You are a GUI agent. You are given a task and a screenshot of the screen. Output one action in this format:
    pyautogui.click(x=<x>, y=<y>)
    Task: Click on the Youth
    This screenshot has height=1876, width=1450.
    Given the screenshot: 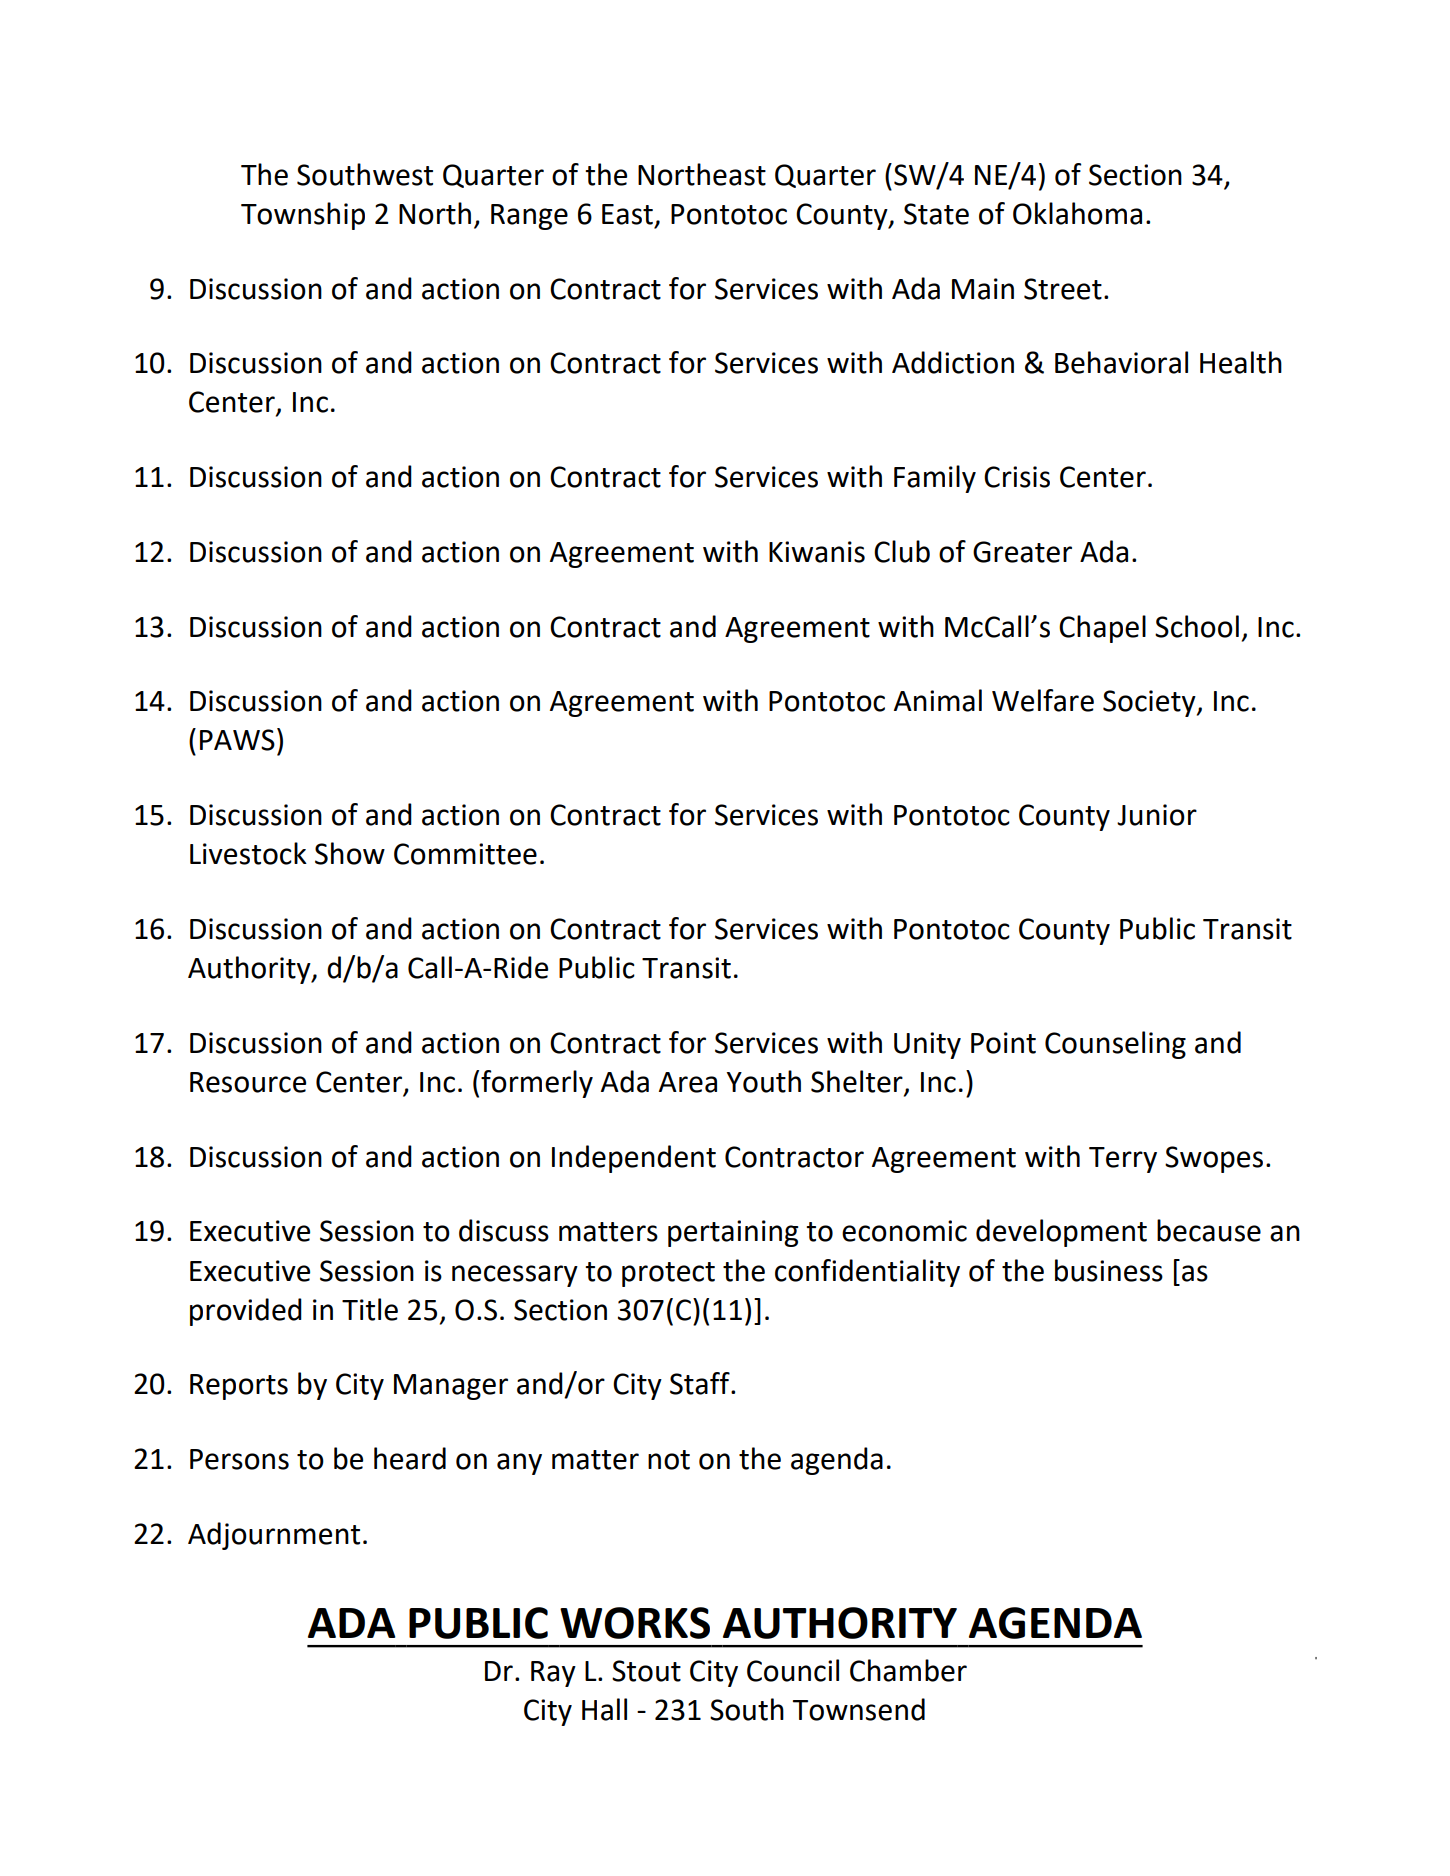 What is the action you would take?
    pyautogui.click(x=764, y=1081)
